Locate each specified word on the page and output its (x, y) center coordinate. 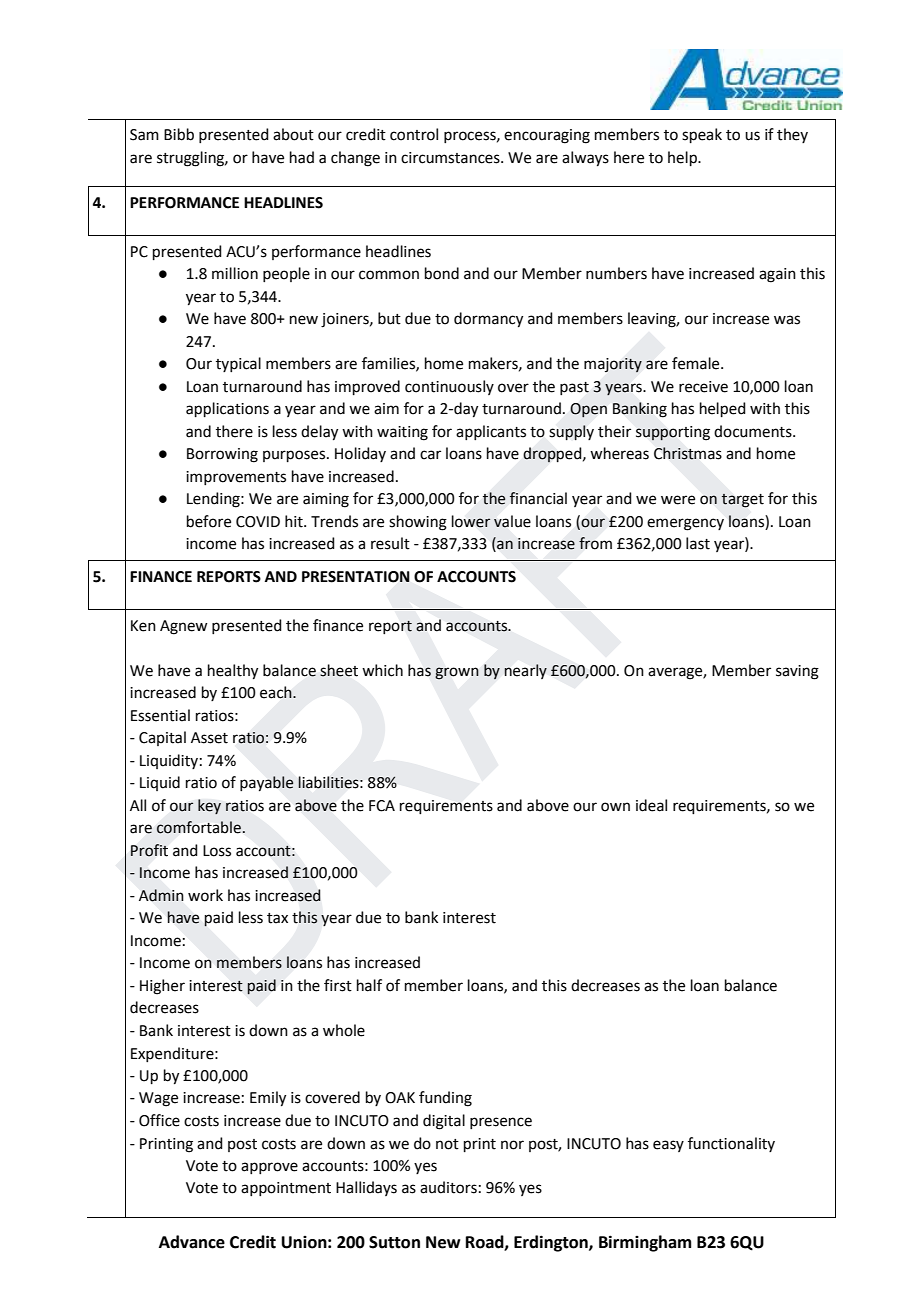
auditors (448, 1187)
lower (471, 521)
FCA (382, 806)
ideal (651, 805)
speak (702, 135)
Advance (192, 1242)
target (742, 500)
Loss (217, 851)
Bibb (179, 134)
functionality (731, 1144)
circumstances (451, 158)
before (209, 521)
